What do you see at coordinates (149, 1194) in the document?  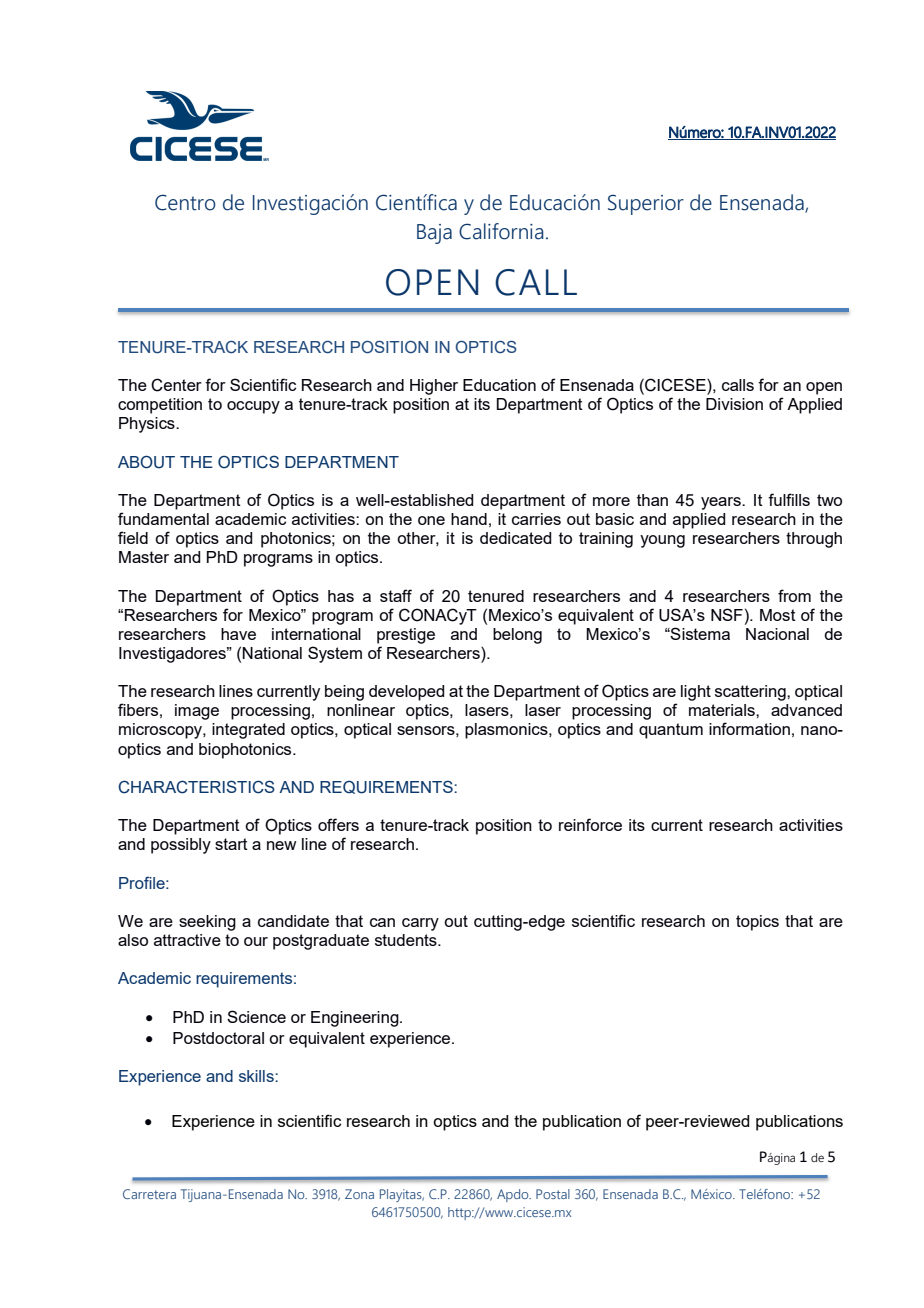 I see `Carretera` at bounding box center [149, 1194].
